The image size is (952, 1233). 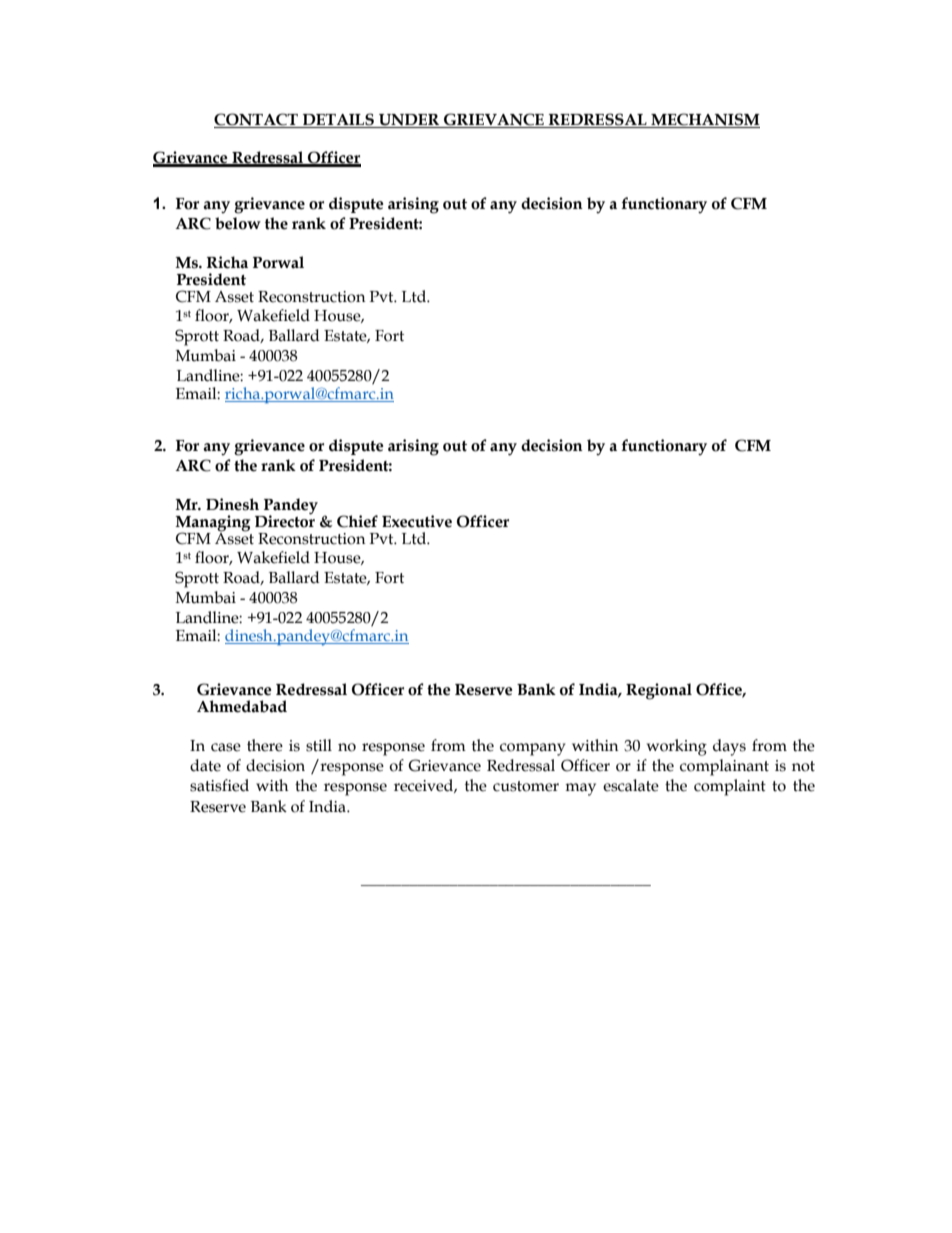 What do you see at coordinates (256, 119) in the document?
I see `CONTACT` at bounding box center [256, 119].
